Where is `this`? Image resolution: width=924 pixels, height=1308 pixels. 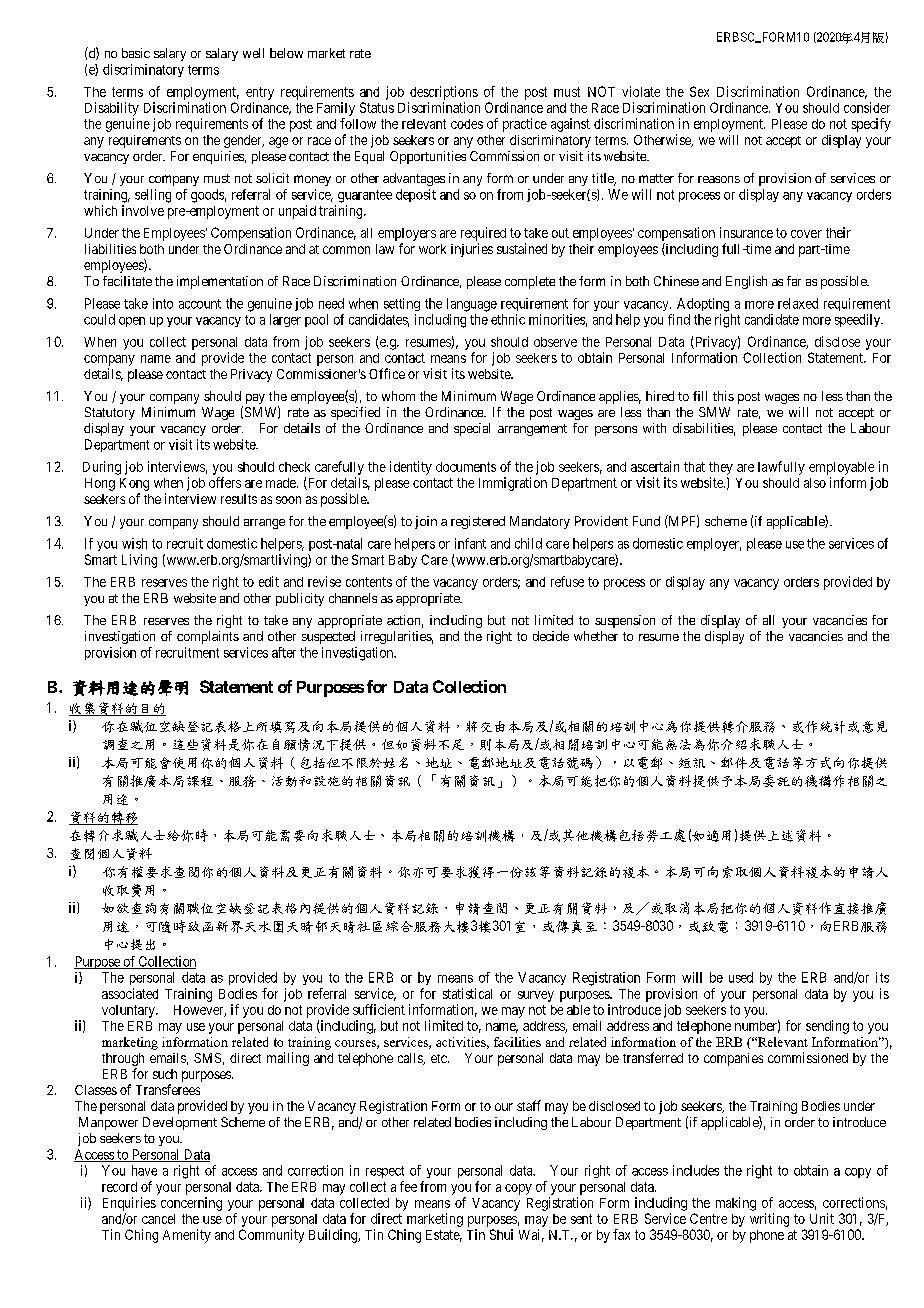
this is located at coordinates (723, 396).
